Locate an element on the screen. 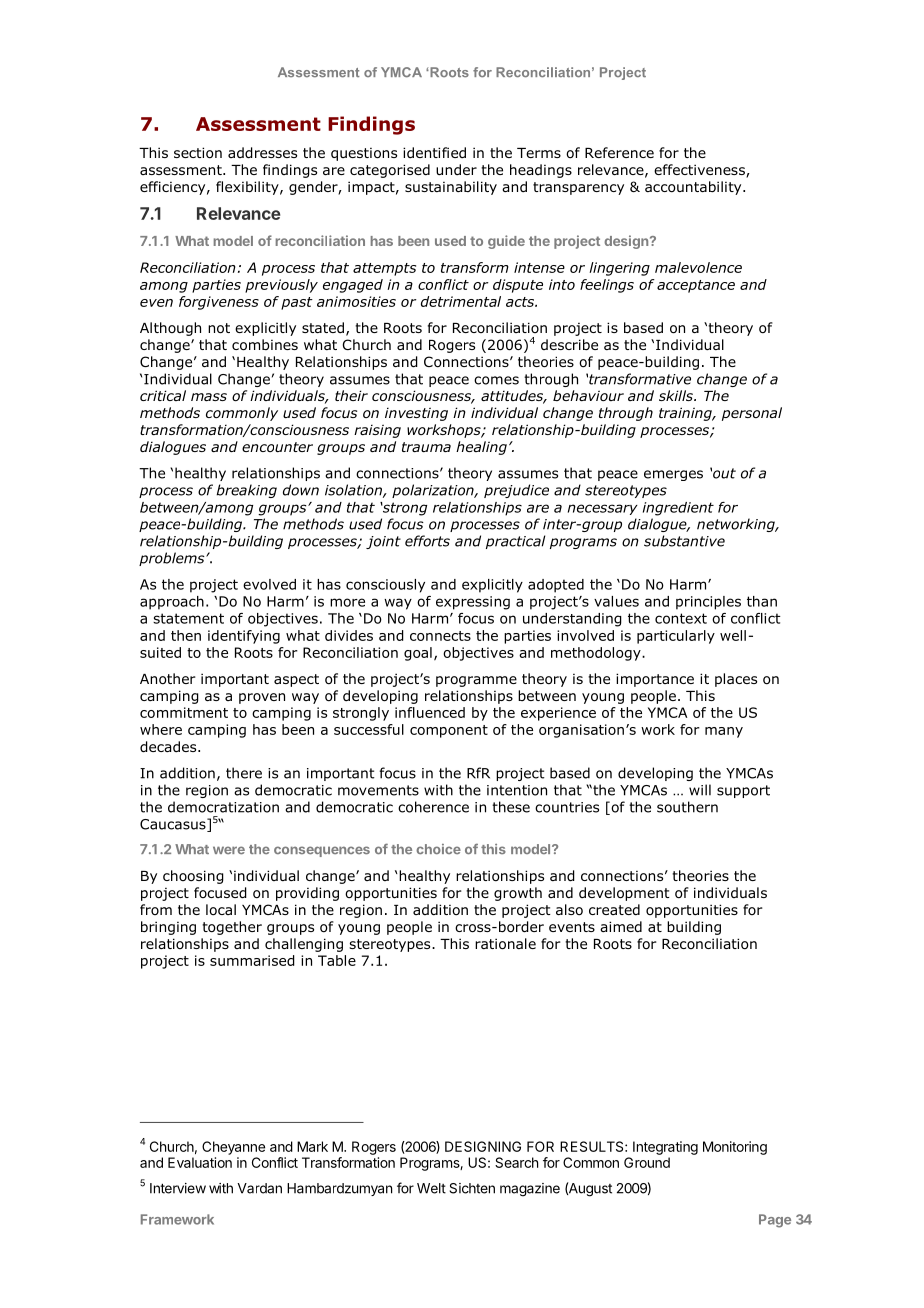  accountability is located at coordinates (694, 188).
